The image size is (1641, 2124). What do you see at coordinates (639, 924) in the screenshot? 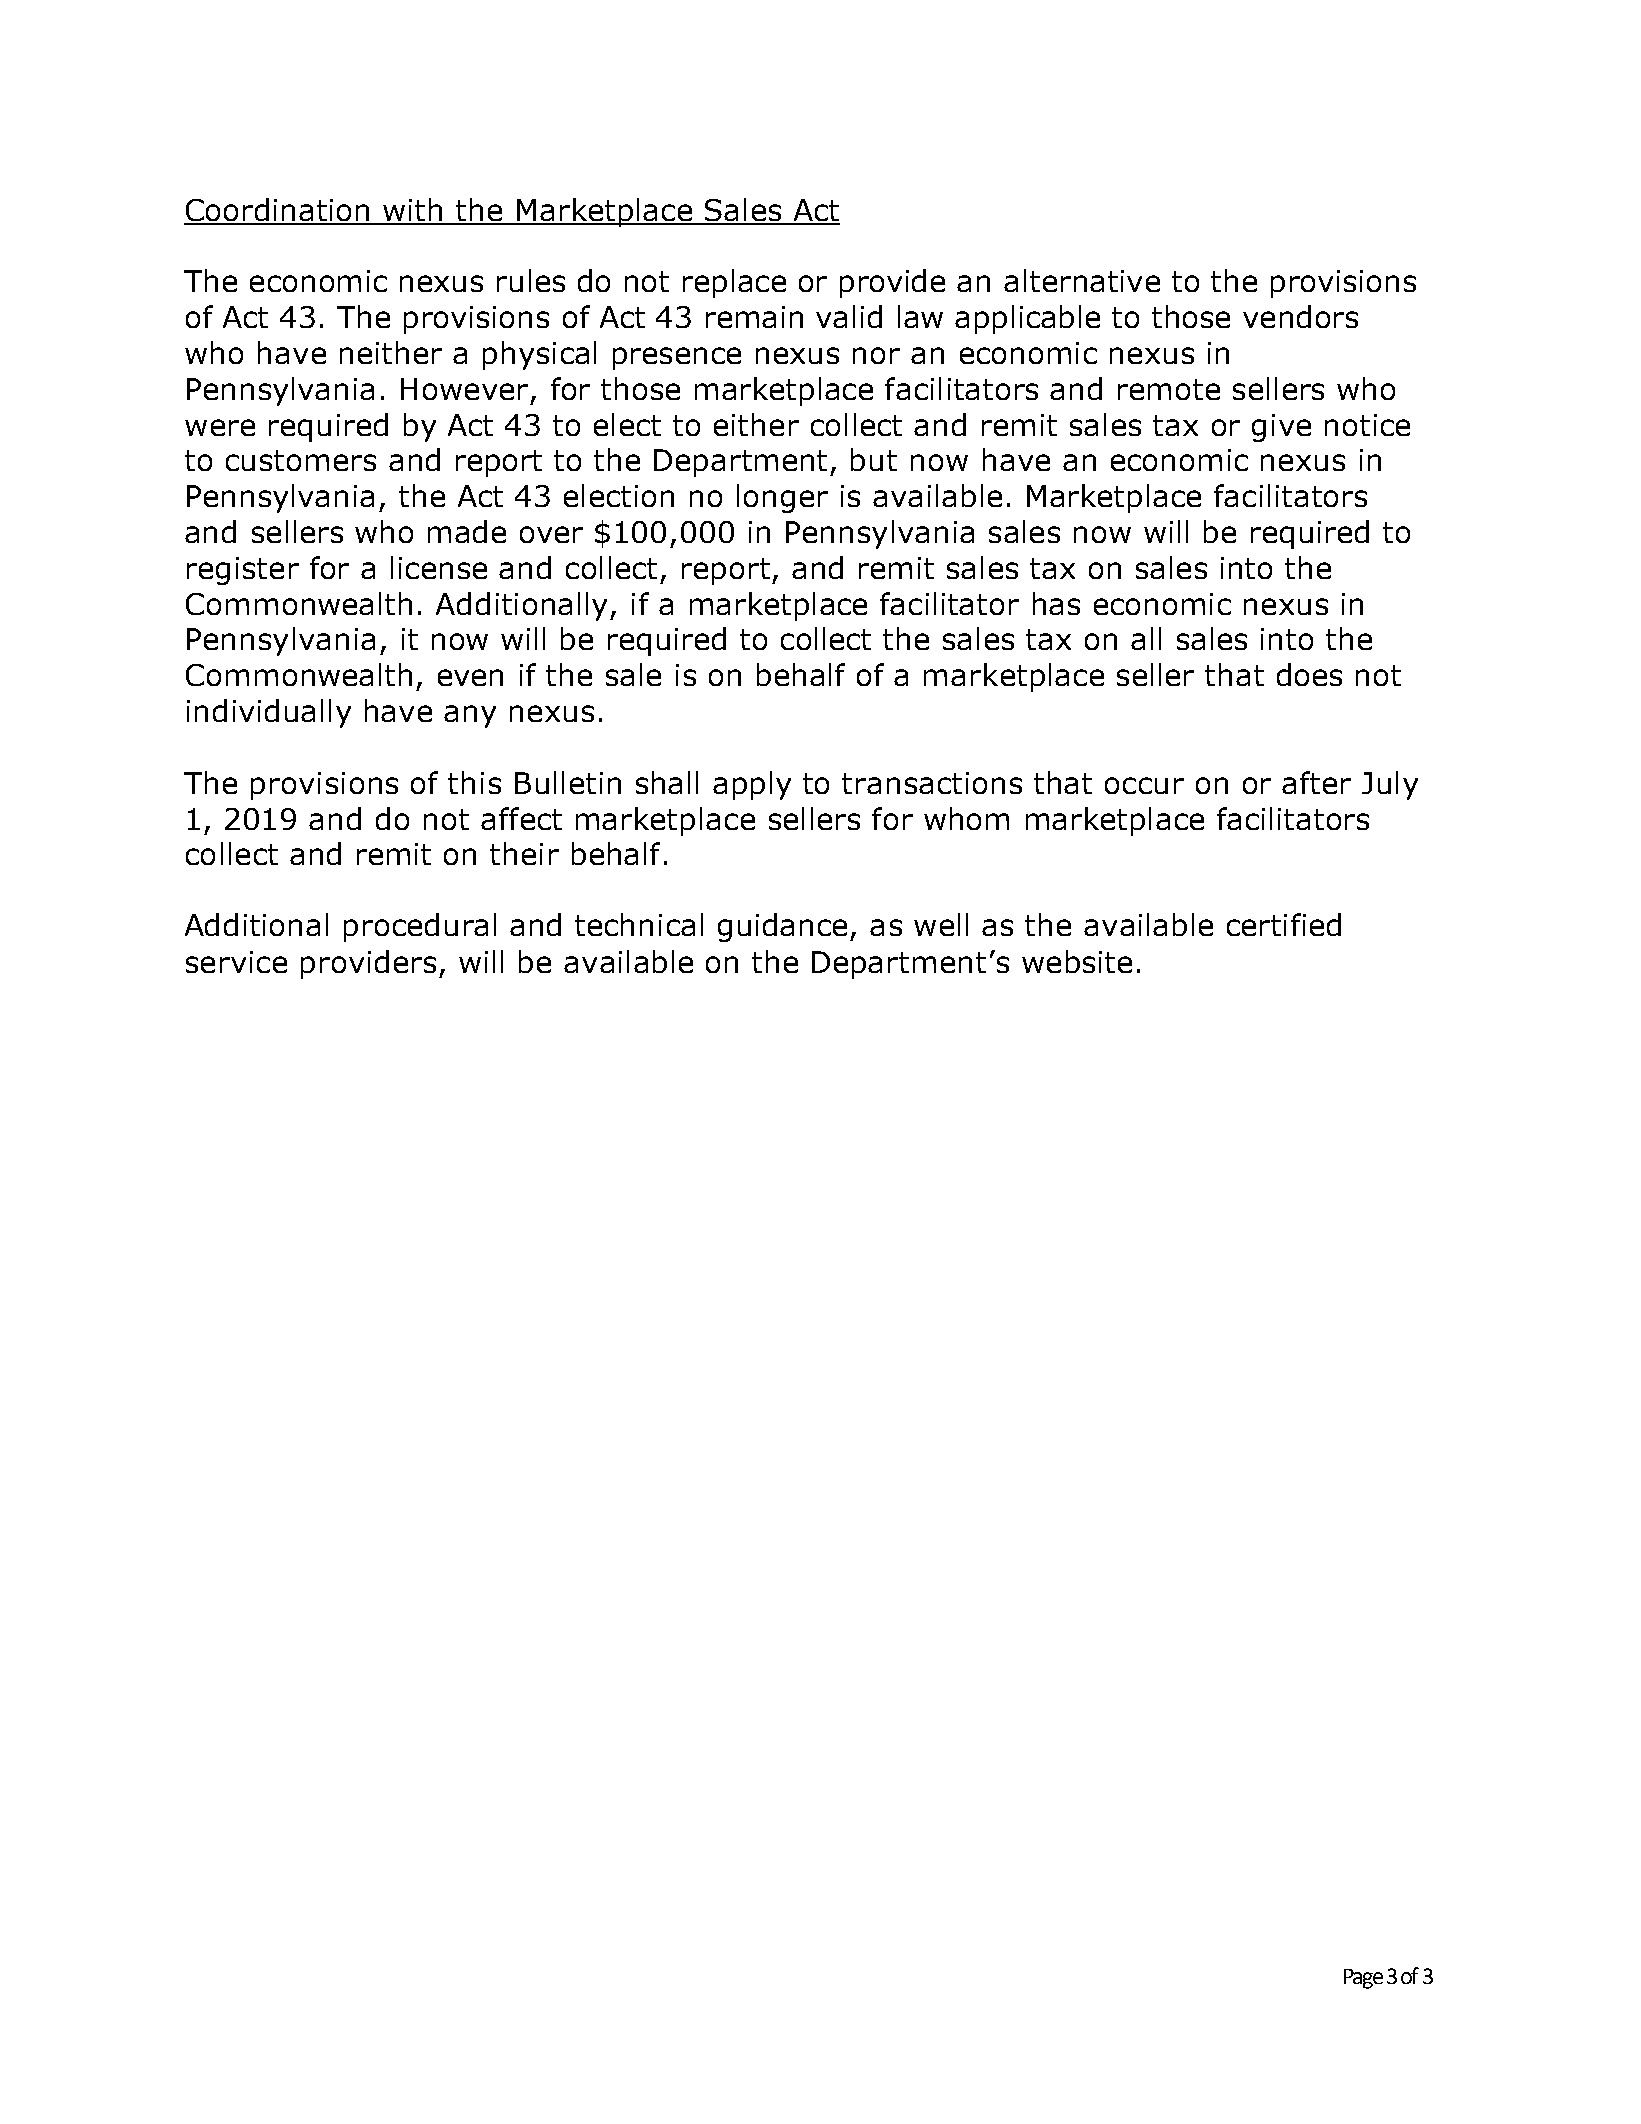
I see `technical` at bounding box center [639, 924].
